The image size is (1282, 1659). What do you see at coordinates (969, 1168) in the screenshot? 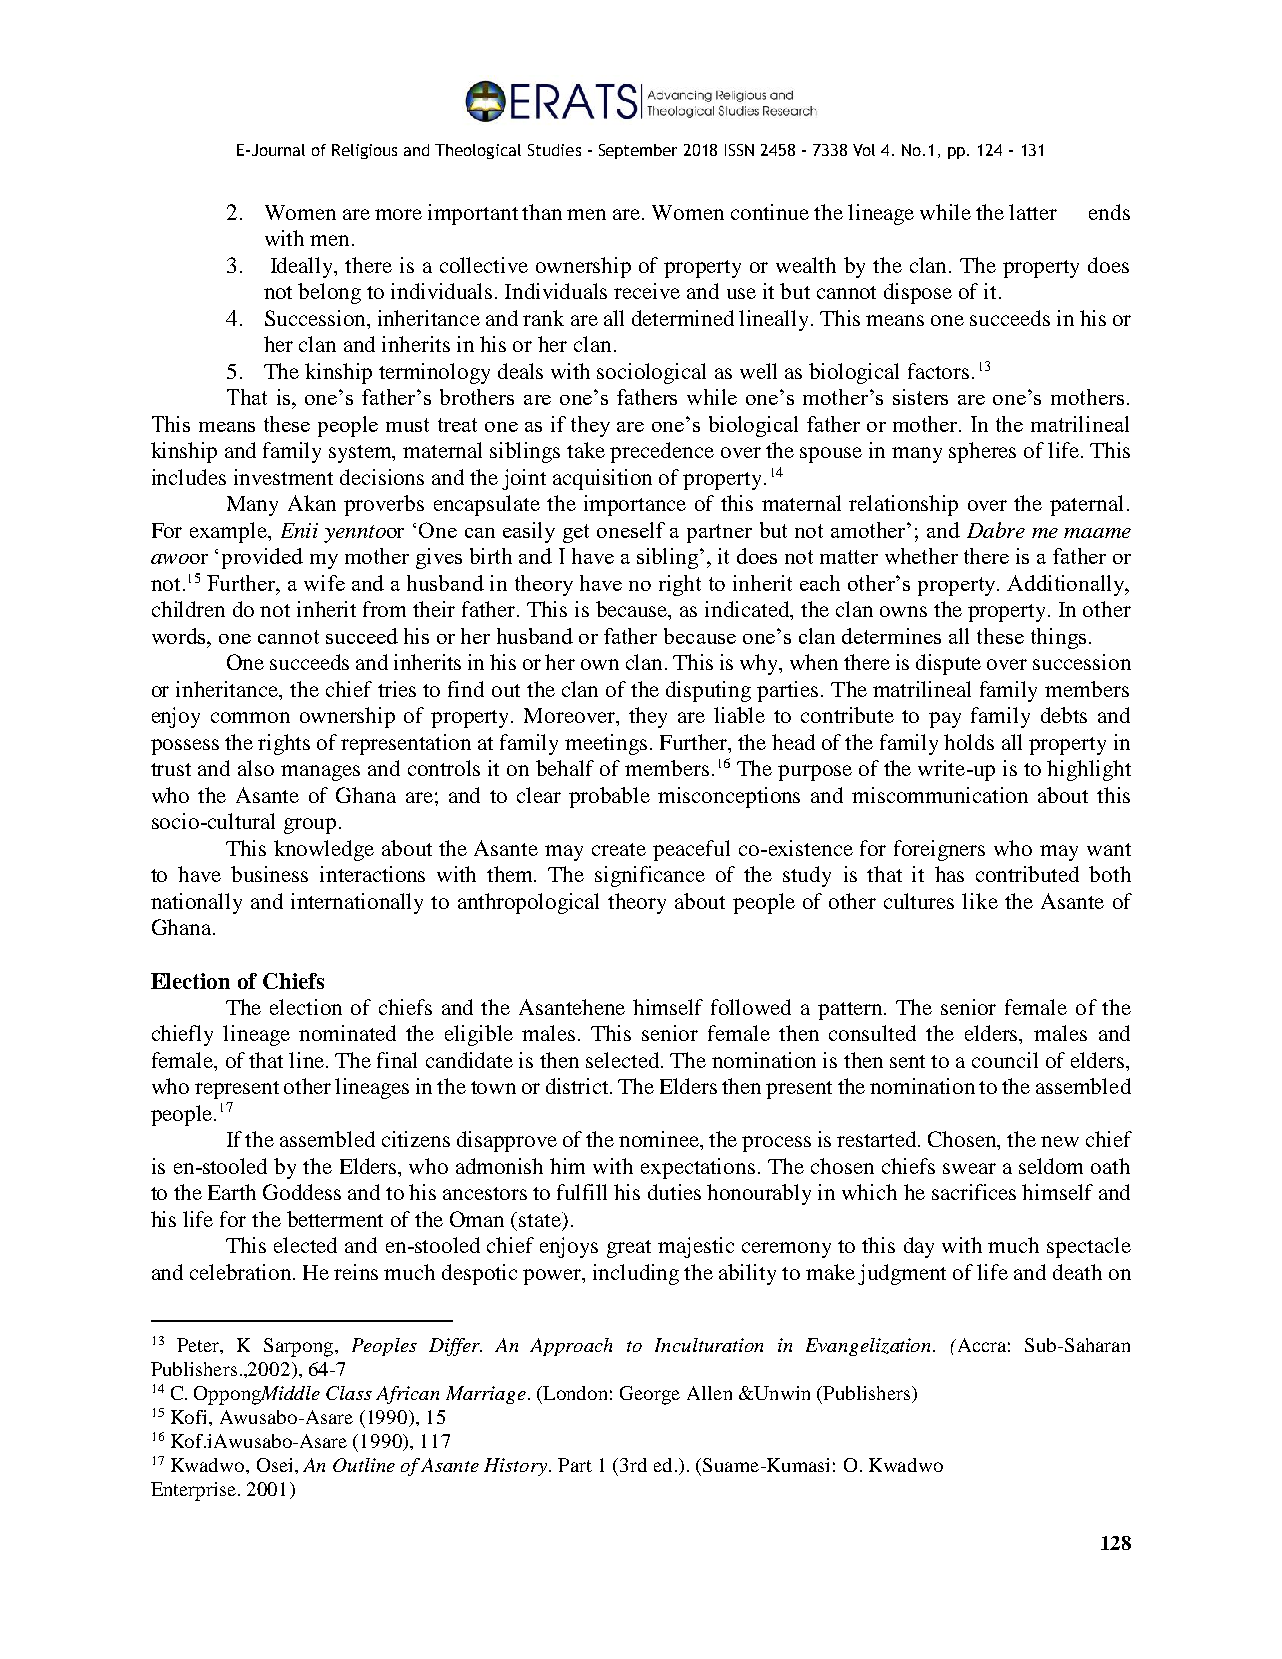
I see `swear` at bounding box center [969, 1168].
